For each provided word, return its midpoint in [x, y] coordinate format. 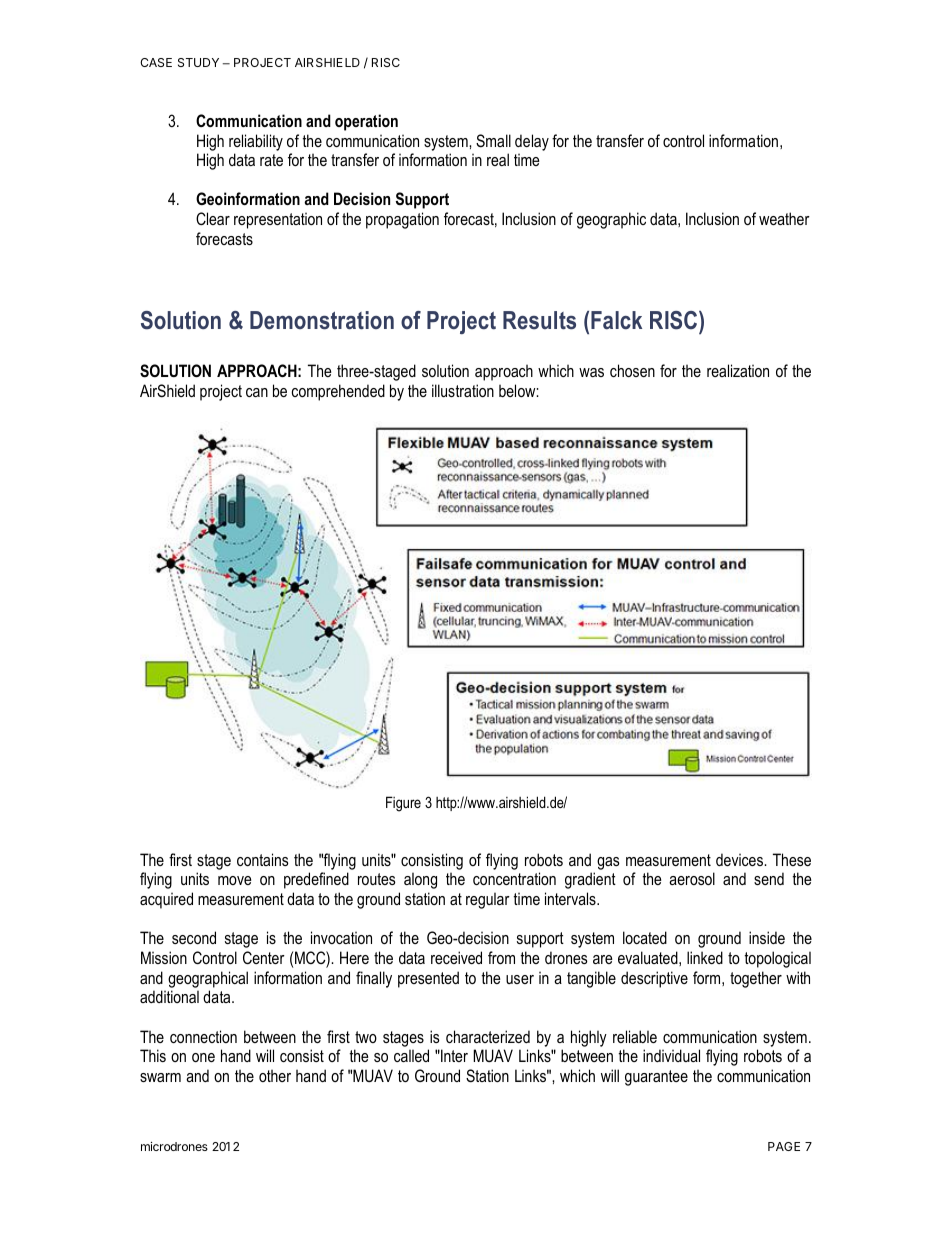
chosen [632, 370]
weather [784, 218]
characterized [488, 1036]
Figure [403, 804]
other [275, 1075]
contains [263, 859]
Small [493, 141]
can [257, 392]
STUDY [198, 62]
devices [741, 859]
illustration [463, 390]
